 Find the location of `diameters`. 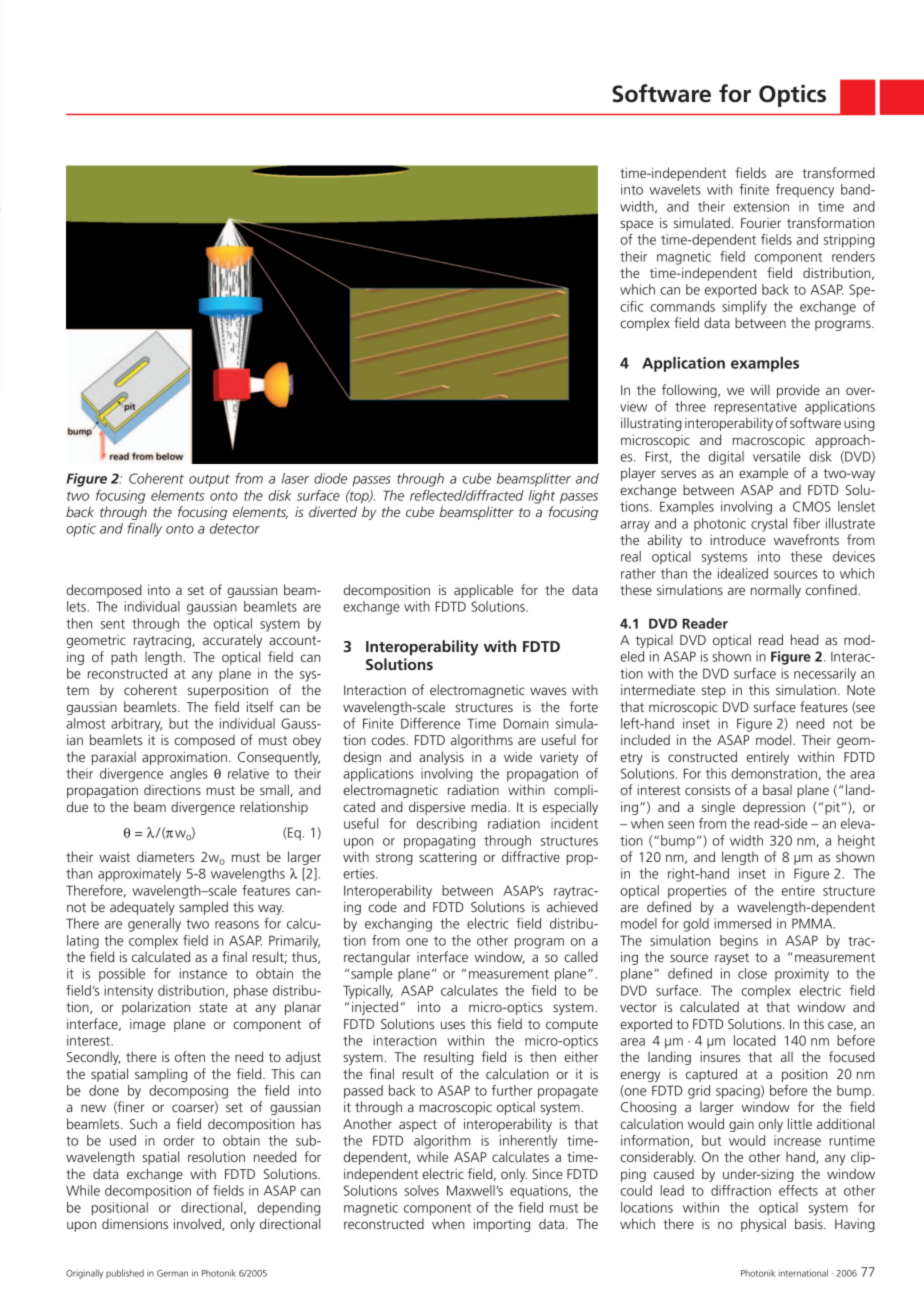

diameters is located at coordinates (165, 856).
